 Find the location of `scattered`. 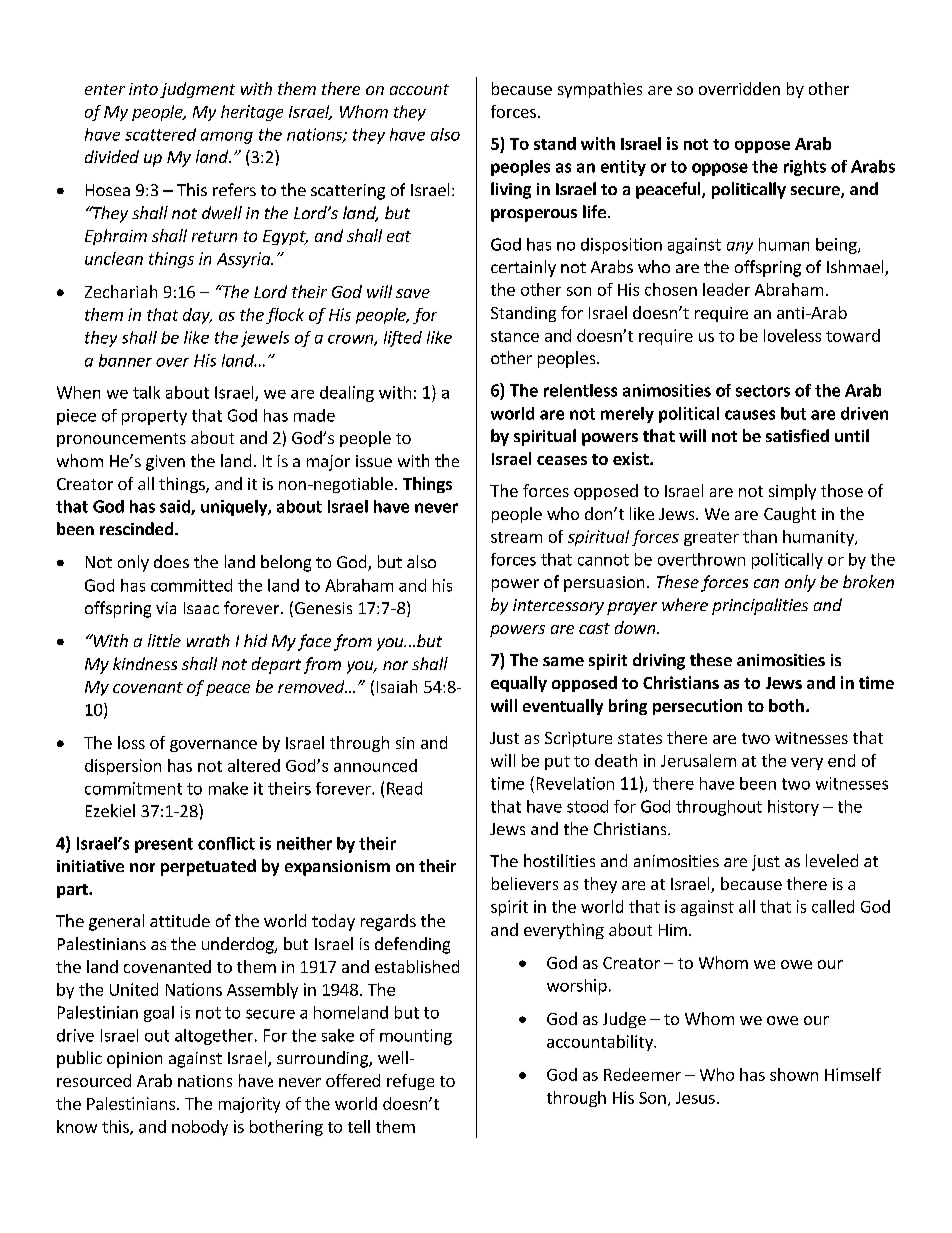

scattered is located at coordinates (160, 134).
